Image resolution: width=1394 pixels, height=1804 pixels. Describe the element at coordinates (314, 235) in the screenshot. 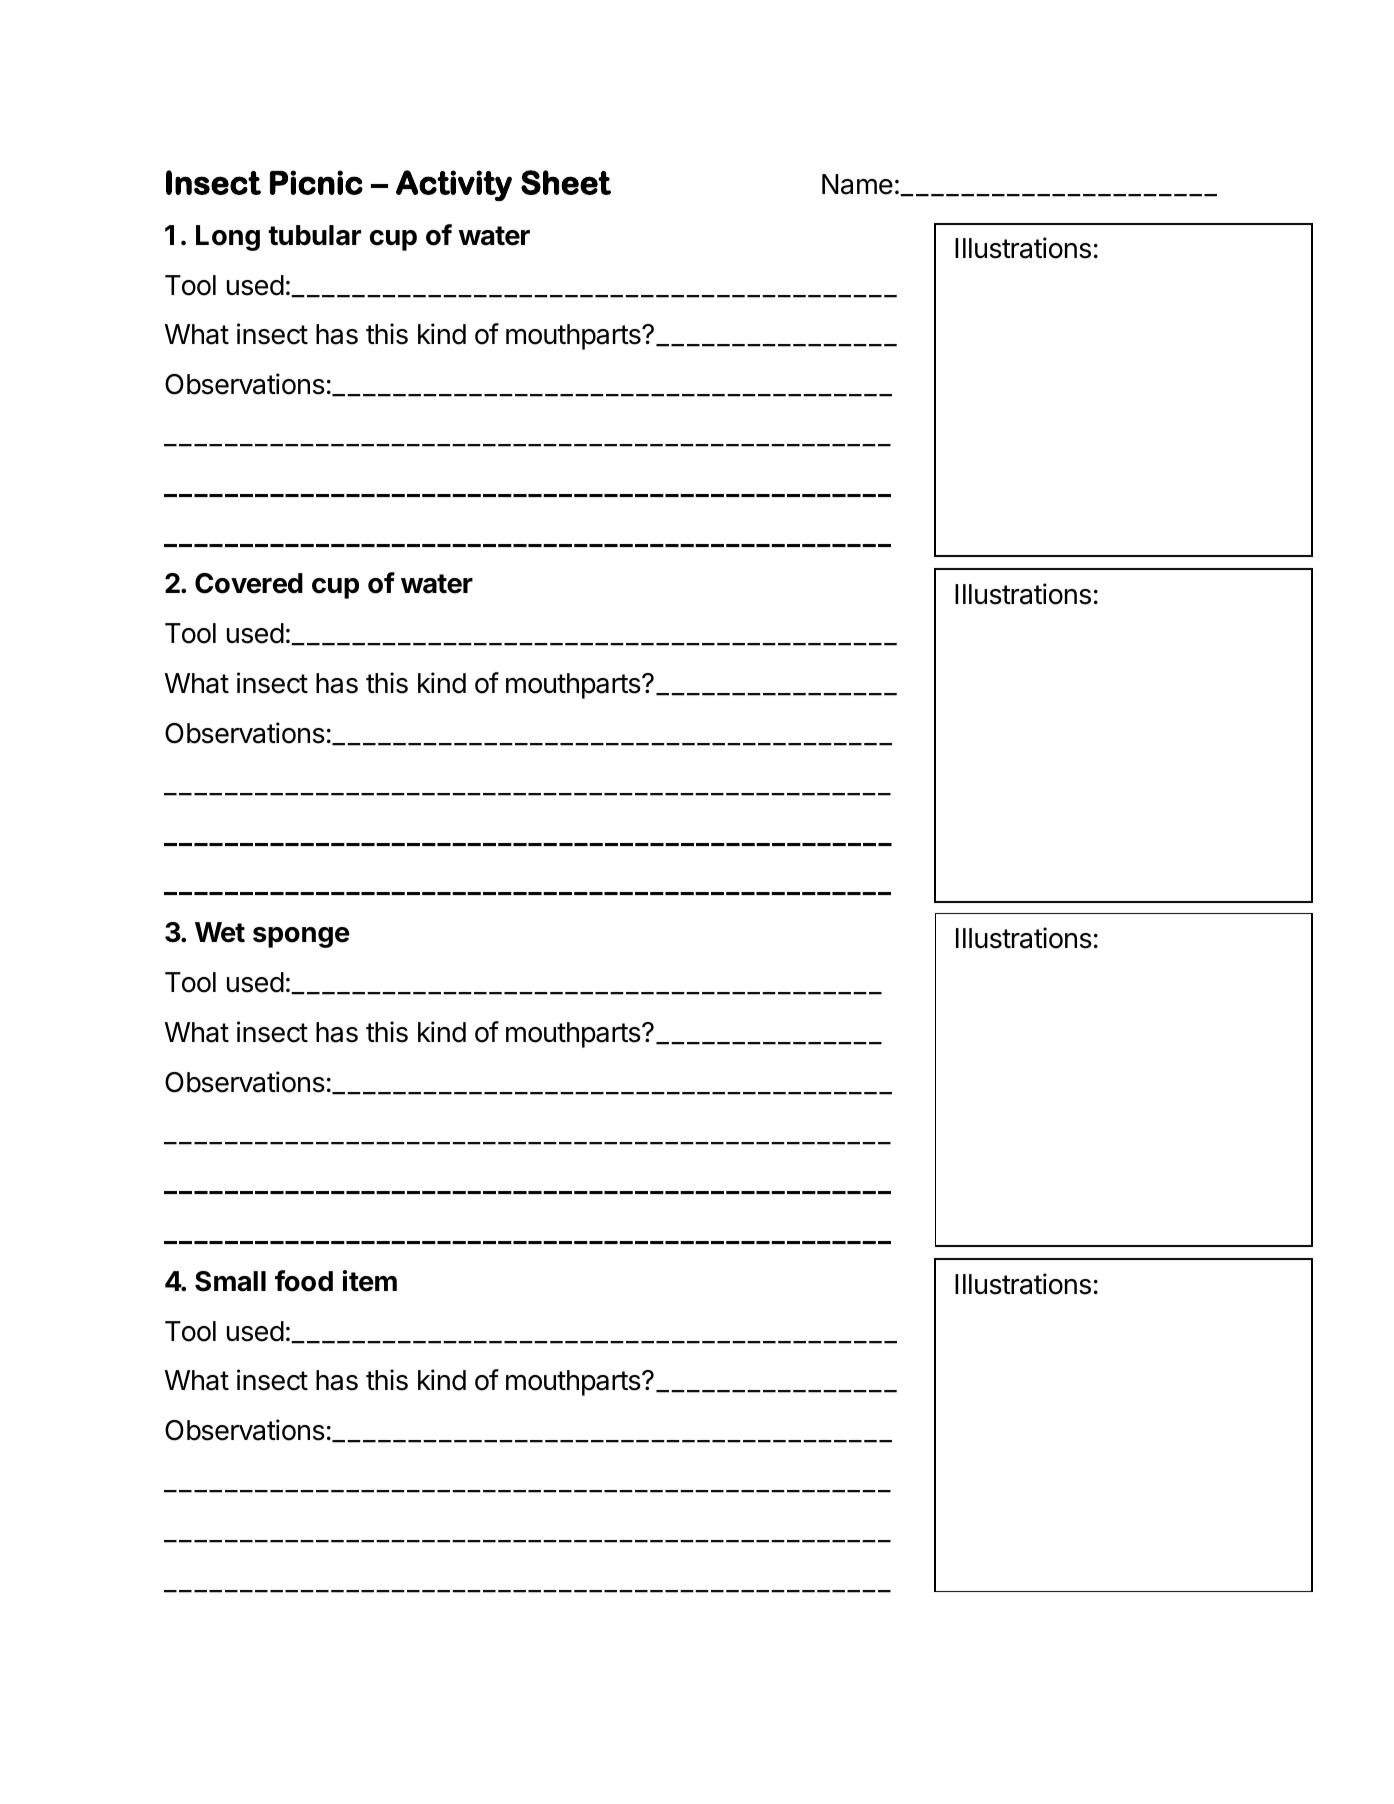

I see `tubular` at that location.
